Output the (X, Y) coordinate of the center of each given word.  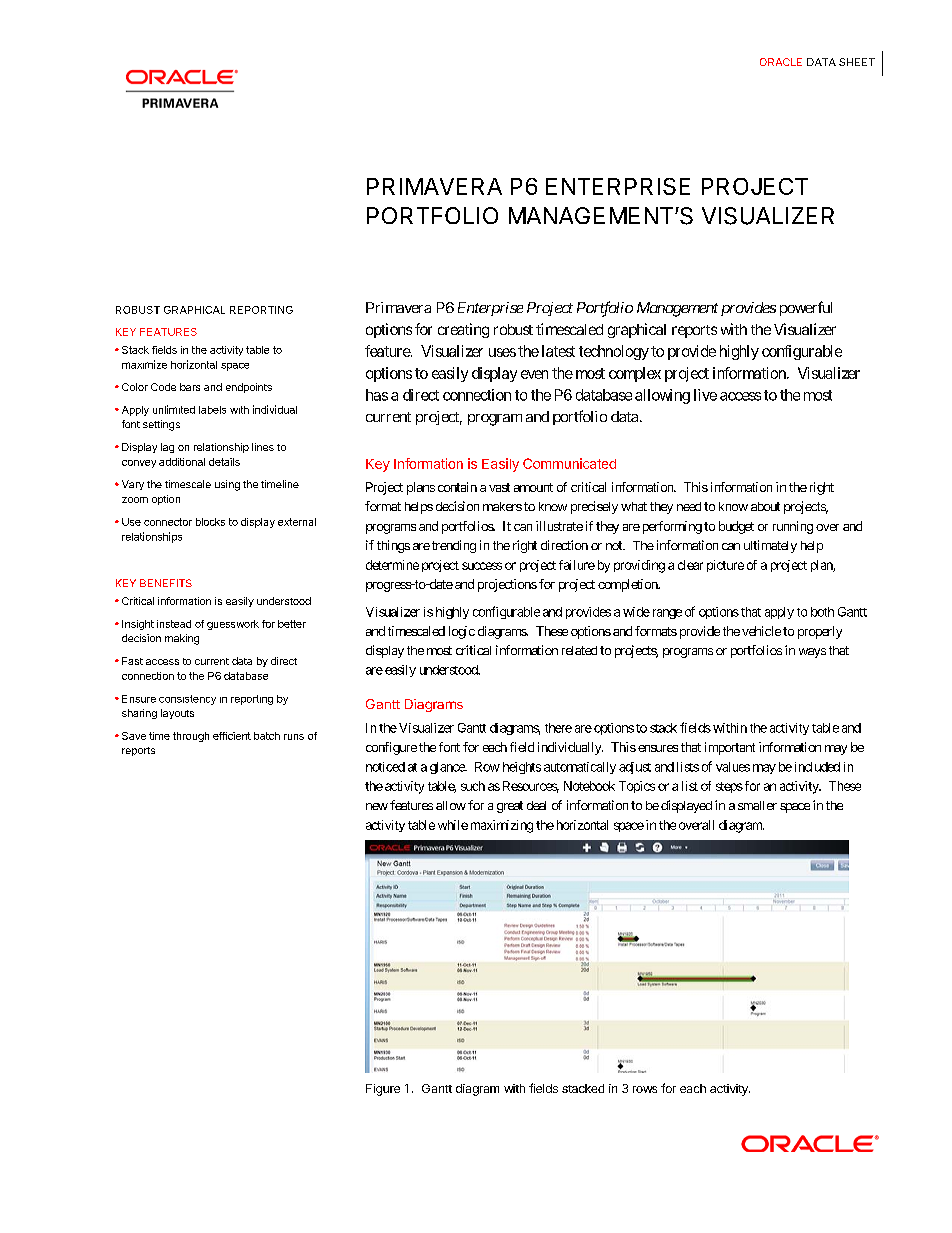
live (705, 395)
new (377, 806)
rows (645, 1089)
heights (522, 768)
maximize (144, 364)
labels (212, 410)
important (730, 748)
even (534, 374)
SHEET (857, 62)
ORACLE (781, 62)
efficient (232, 736)
